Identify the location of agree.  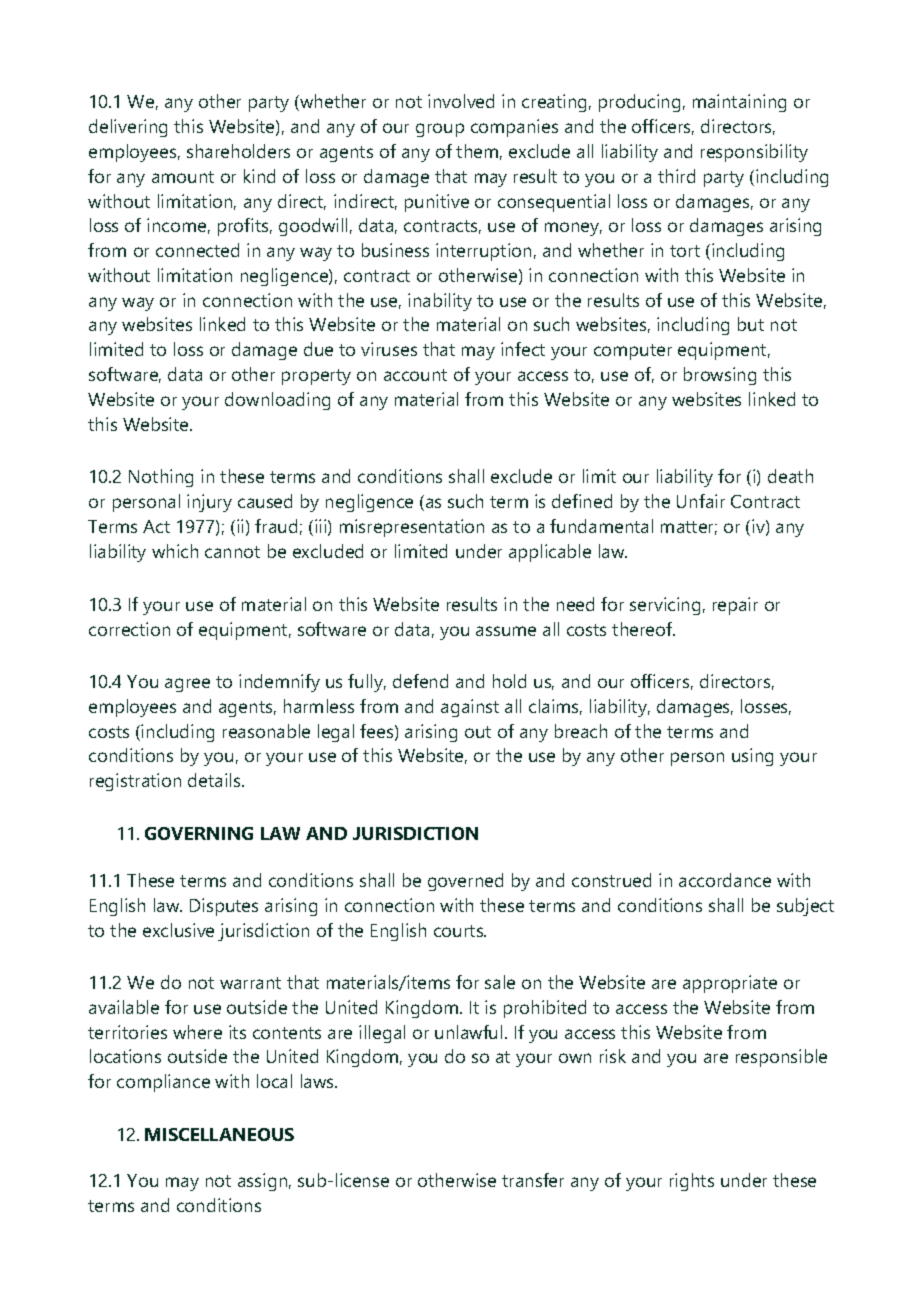
(187, 685).
